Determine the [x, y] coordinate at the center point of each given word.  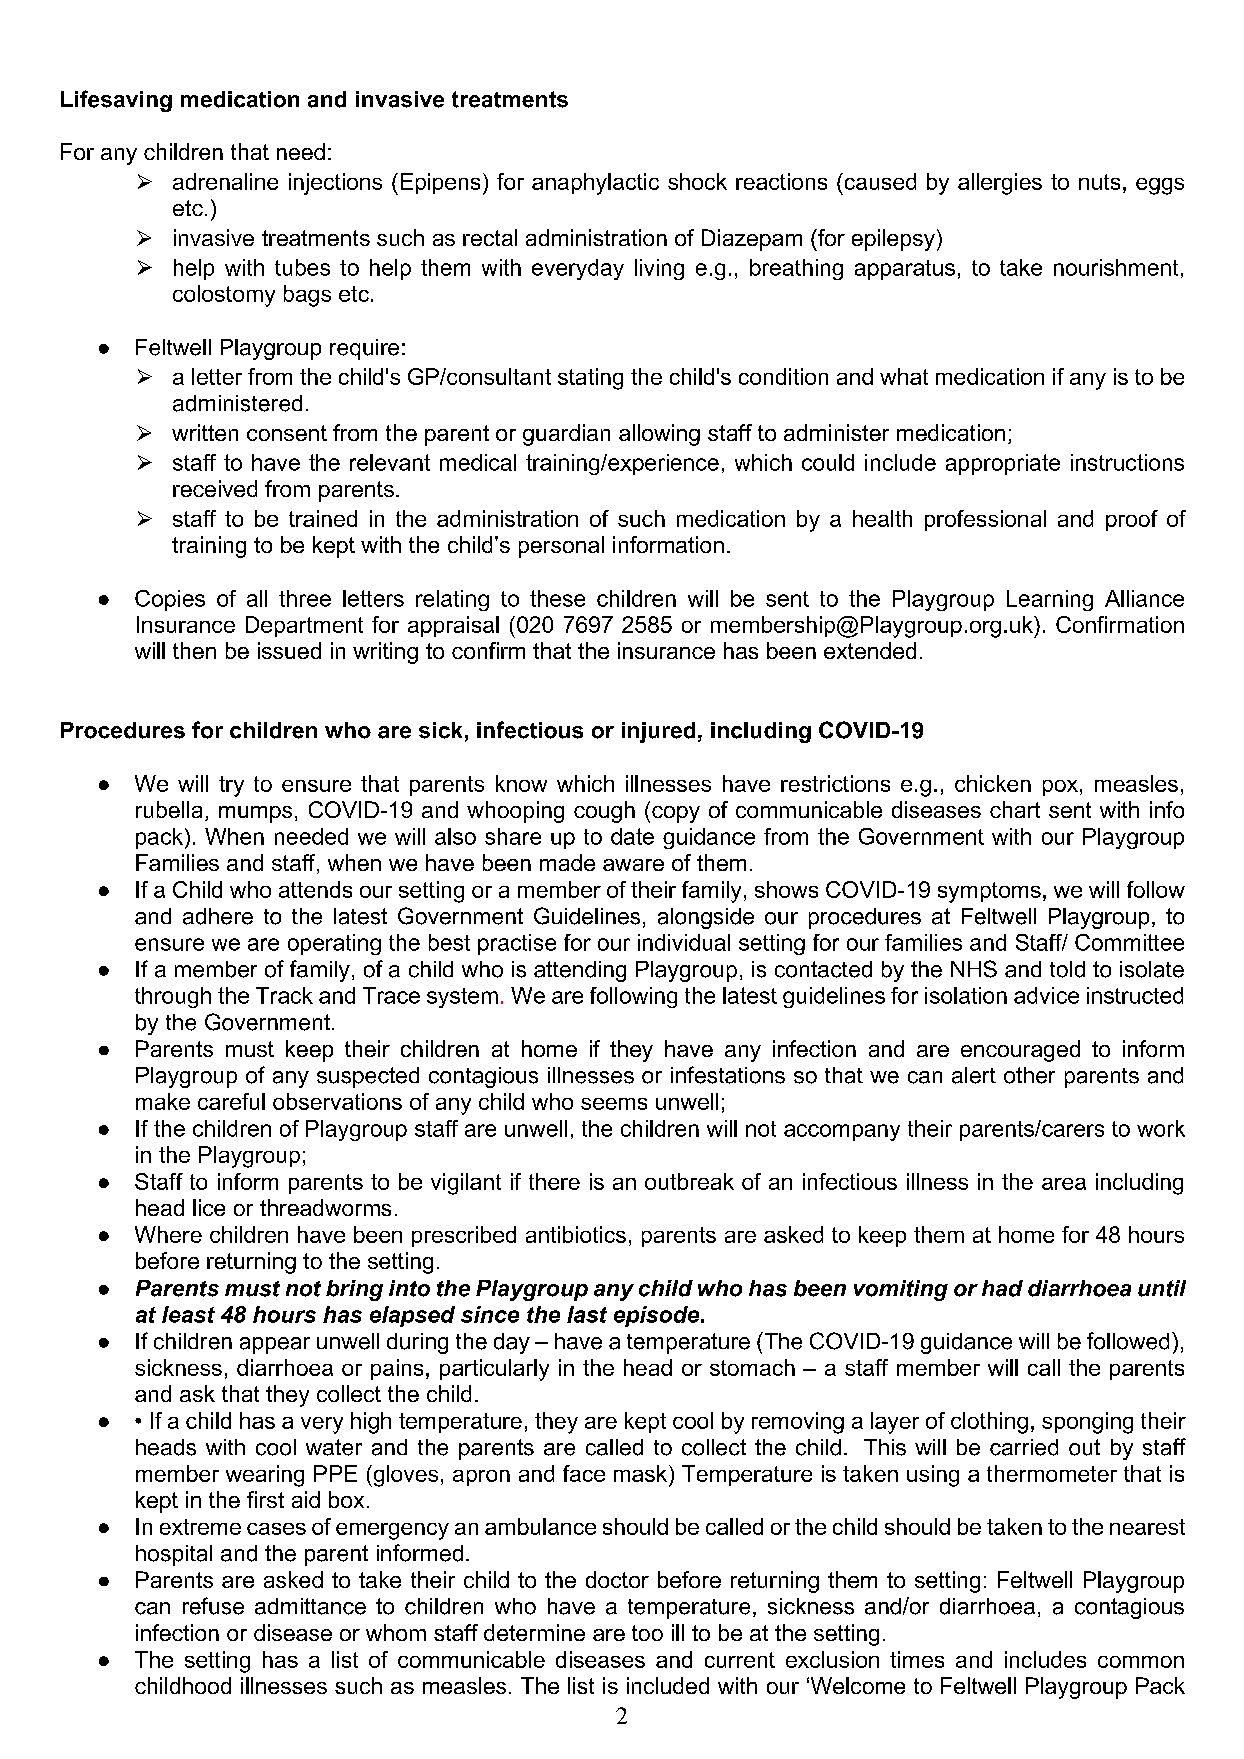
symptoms [989, 892]
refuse [213, 1606]
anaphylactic [595, 184]
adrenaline [225, 181]
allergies [1000, 184]
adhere [218, 916]
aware [633, 865]
